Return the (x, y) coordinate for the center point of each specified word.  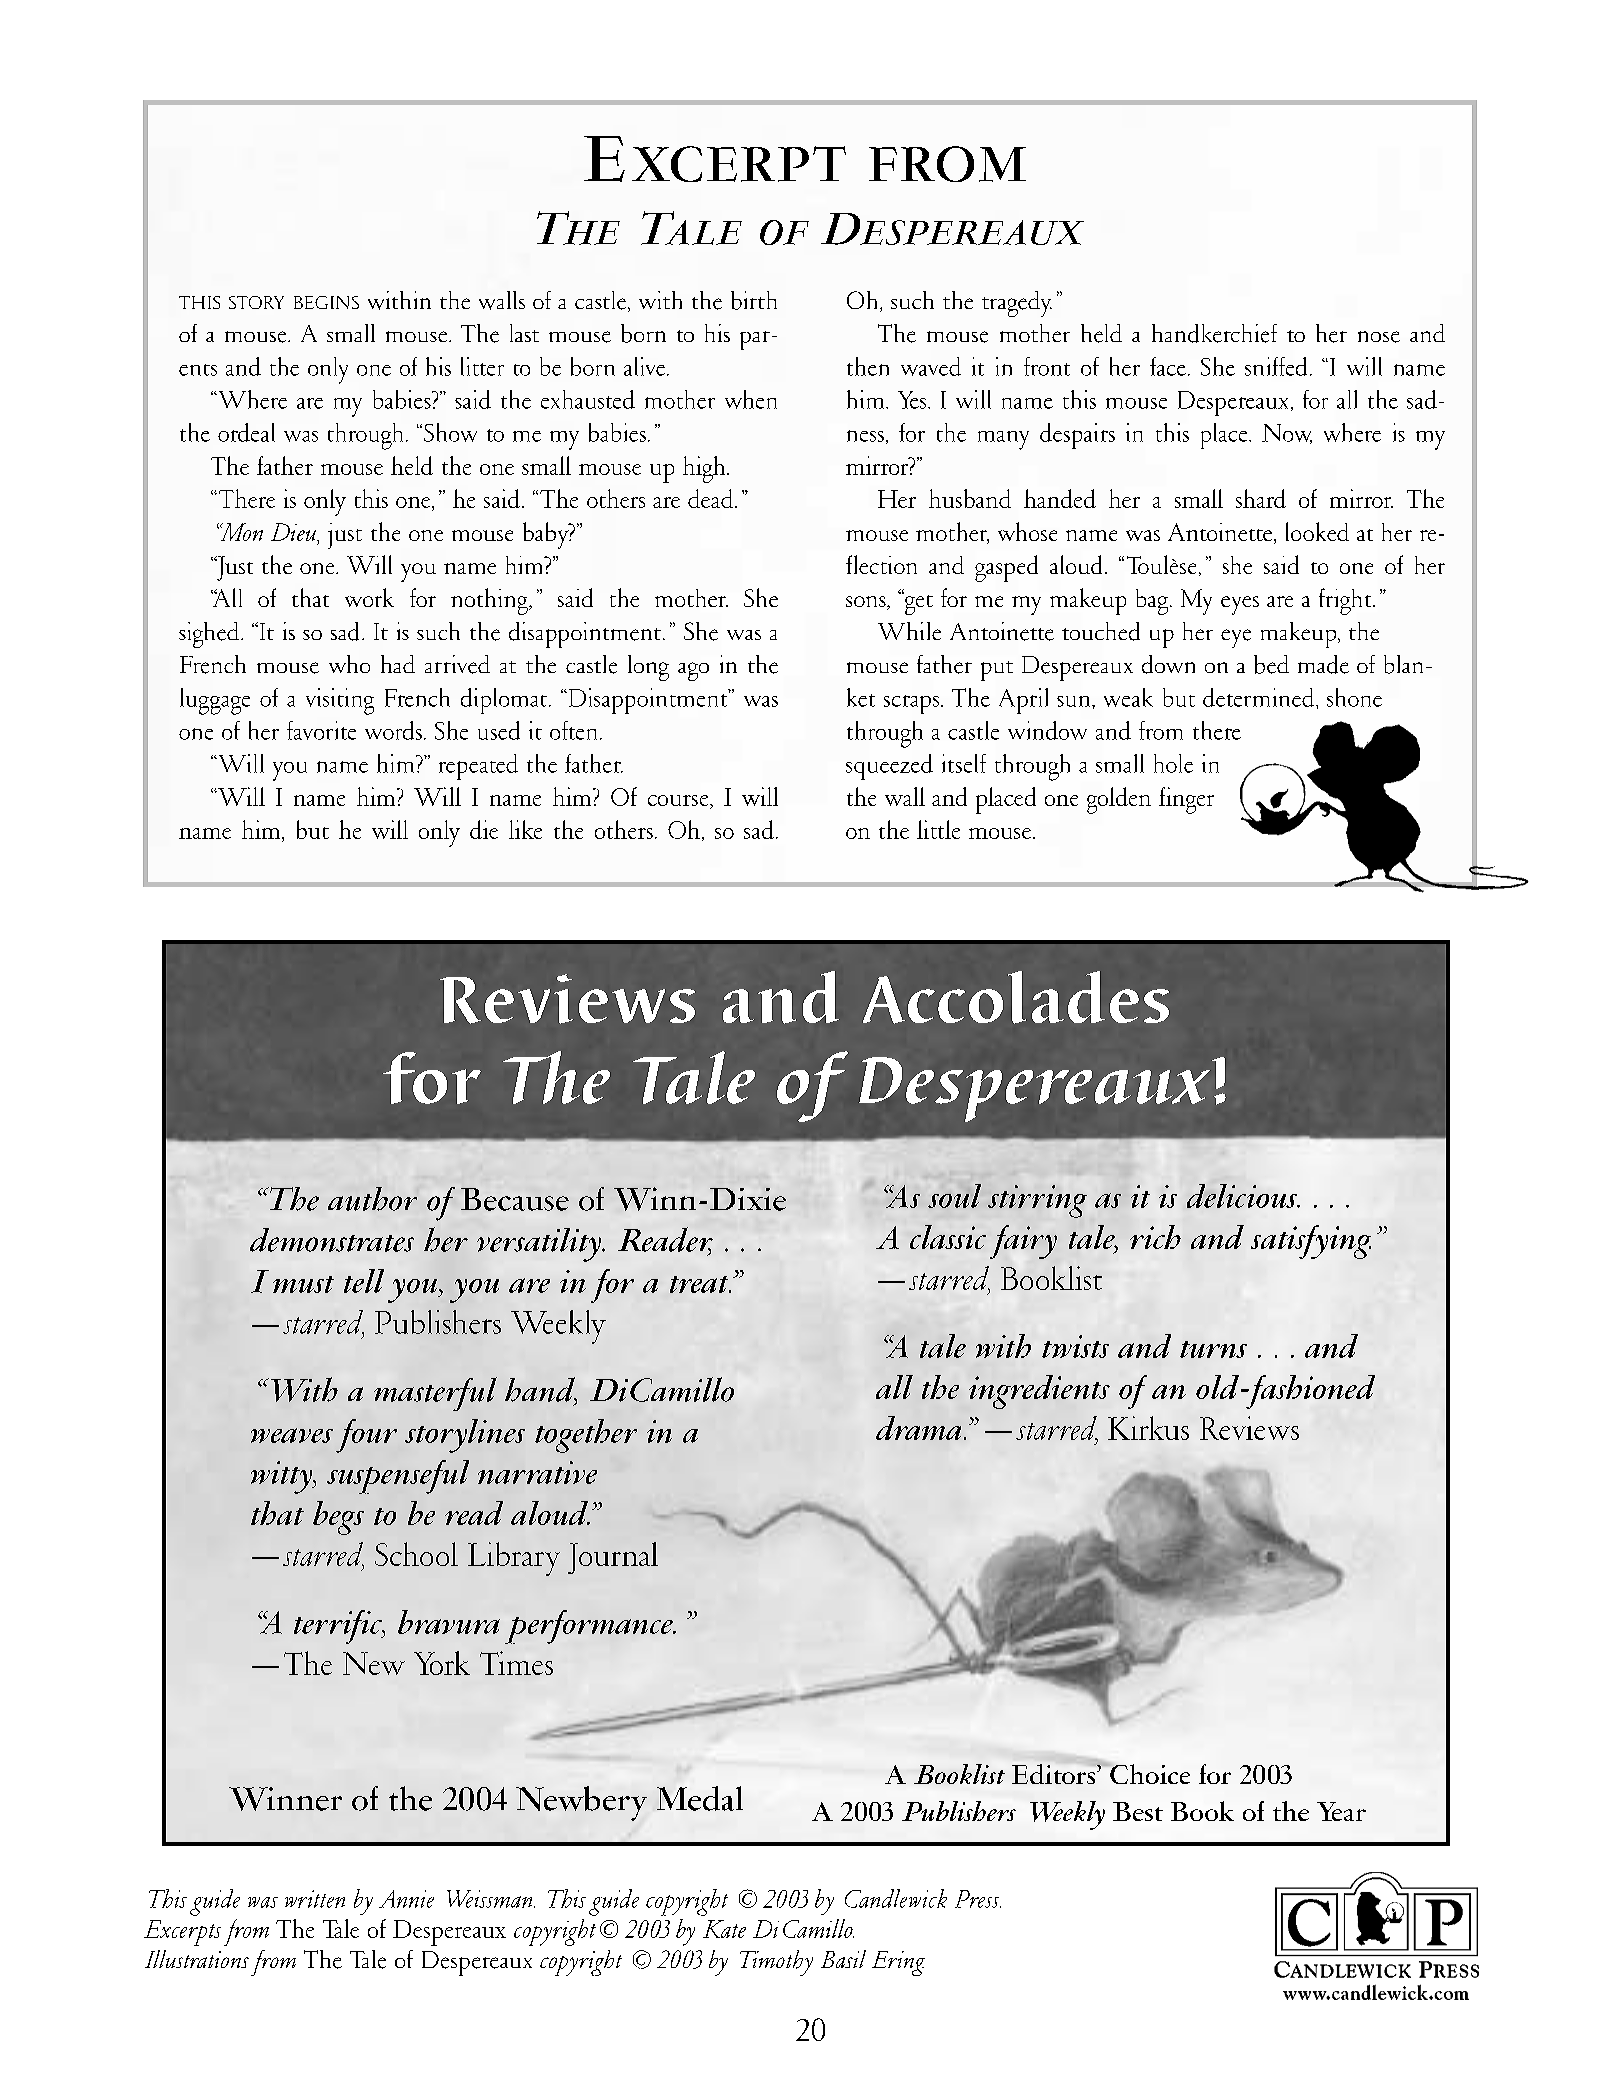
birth (754, 300)
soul (954, 1196)
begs (338, 1518)
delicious (1243, 1196)
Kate (724, 1929)
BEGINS (326, 302)
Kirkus (1148, 1428)
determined (1260, 697)
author (372, 1199)
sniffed (1276, 366)
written (315, 1899)
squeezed (889, 767)
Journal (613, 1558)
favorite (321, 730)
